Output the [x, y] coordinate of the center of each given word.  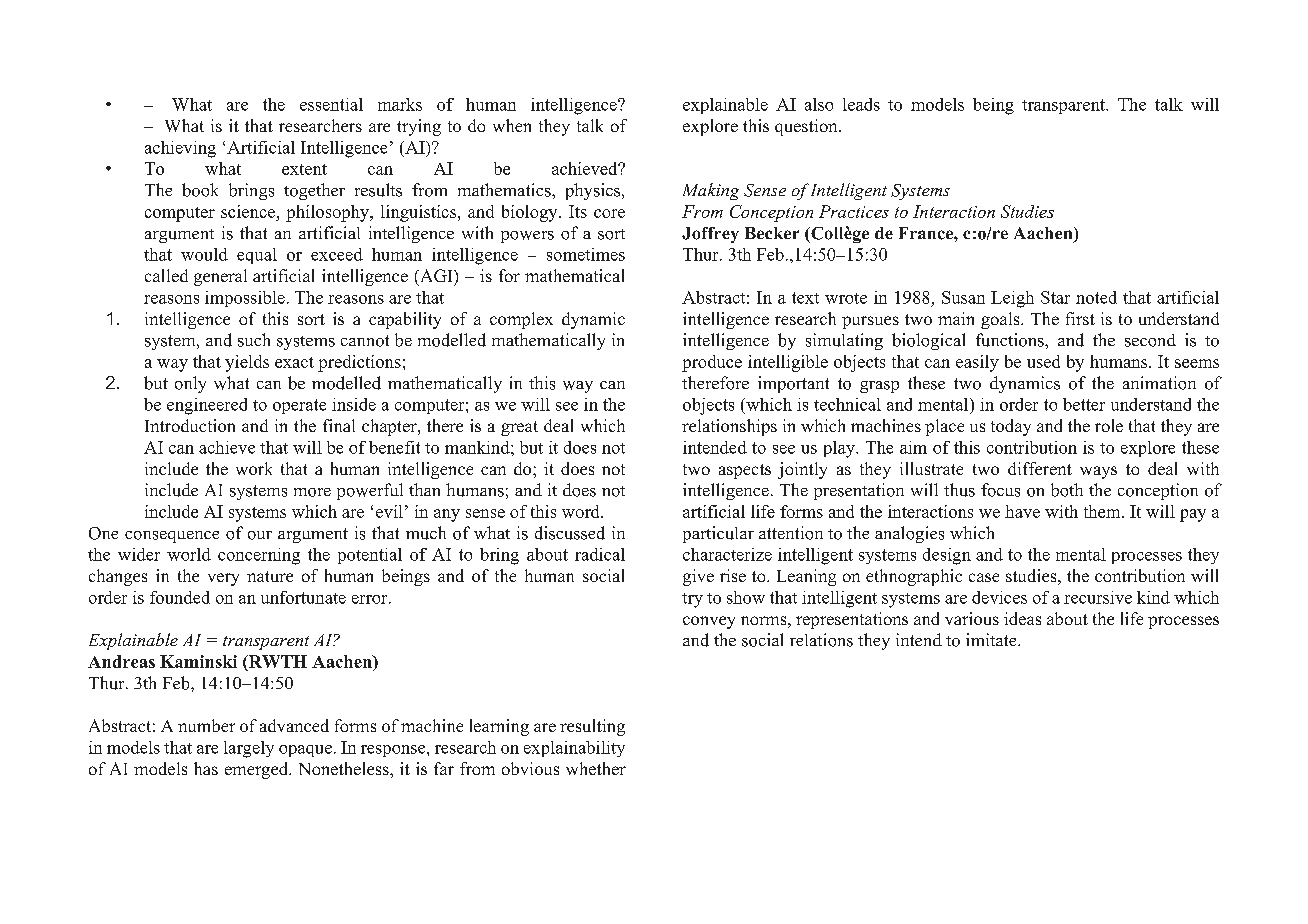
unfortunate [303, 597]
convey [709, 622]
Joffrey [710, 235]
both [1067, 490]
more [312, 492]
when [512, 125]
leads [861, 104]
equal [257, 256]
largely [249, 749]
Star [1055, 297]
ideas [1022, 618]
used [1043, 361]
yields [247, 363]
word [582, 511]
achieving [180, 149]
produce [712, 363]
